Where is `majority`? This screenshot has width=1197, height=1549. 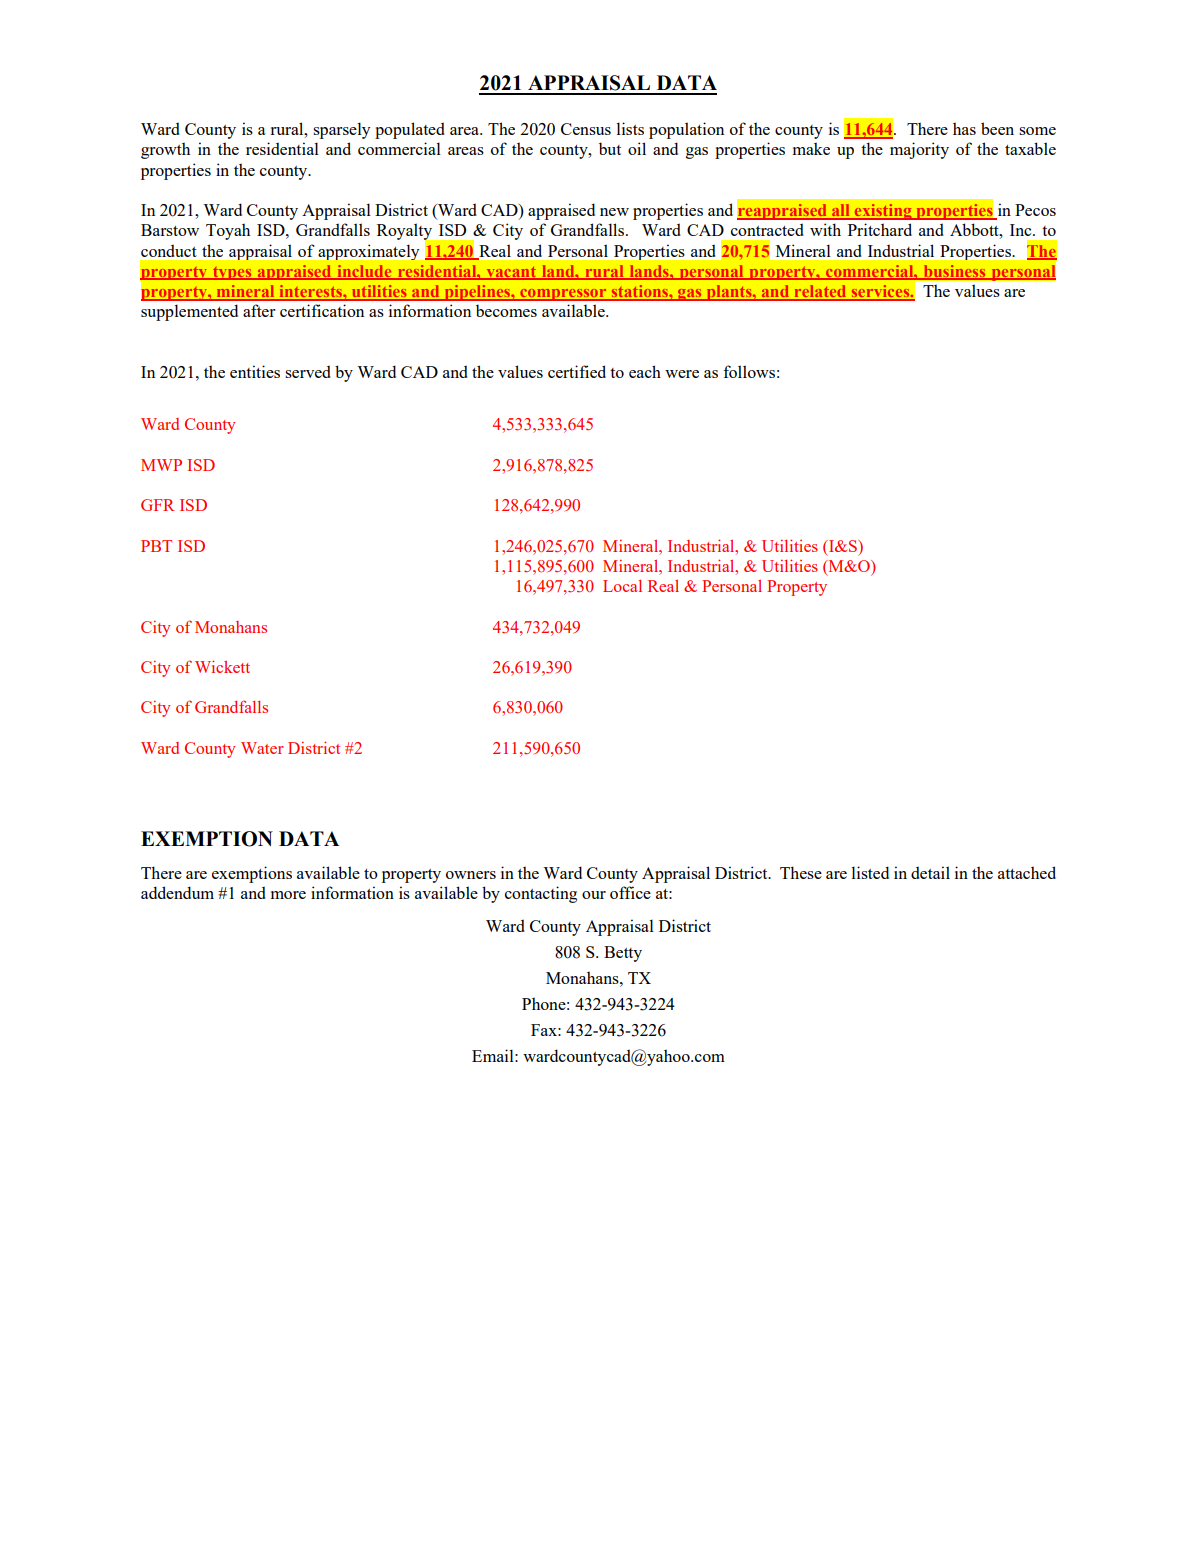
majority is located at coordinates (919, 150).
